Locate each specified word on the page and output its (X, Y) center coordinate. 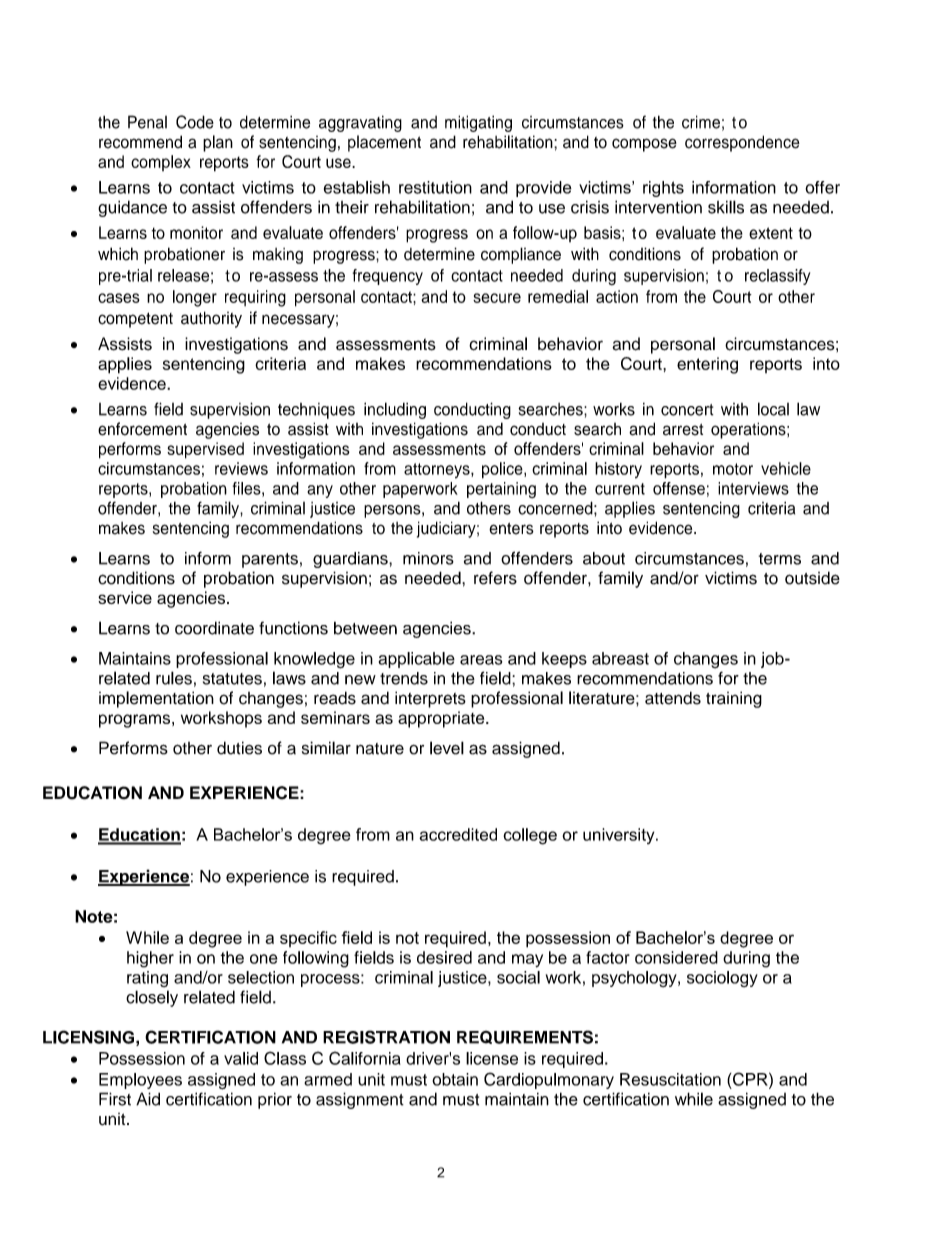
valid (241, 1058)
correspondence (742, 143)
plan (218, 143)
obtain (455, 1079)
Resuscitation (670, 1079)
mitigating (478, 123)
